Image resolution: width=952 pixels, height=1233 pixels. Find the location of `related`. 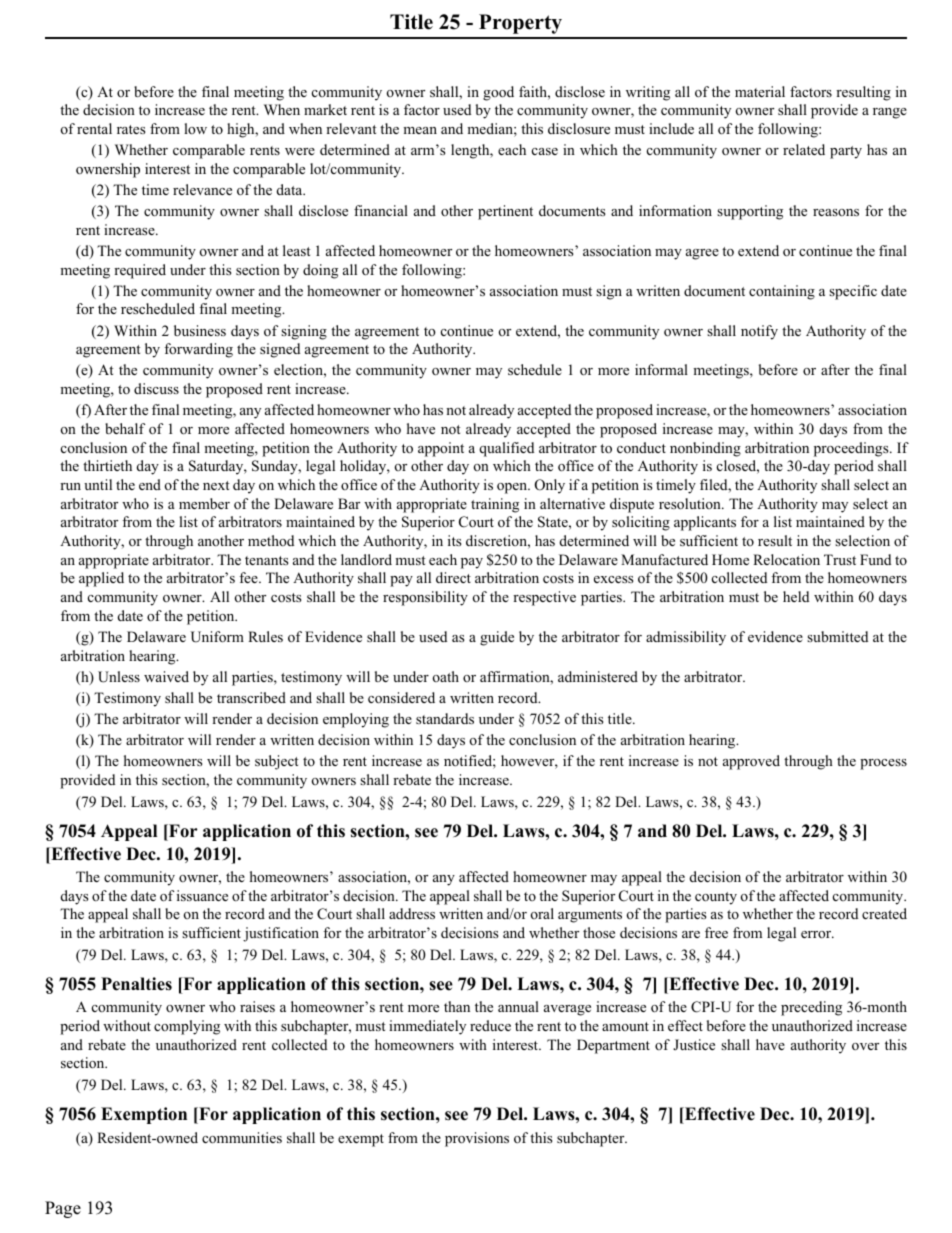

related is located at coordinates (804, 149).
